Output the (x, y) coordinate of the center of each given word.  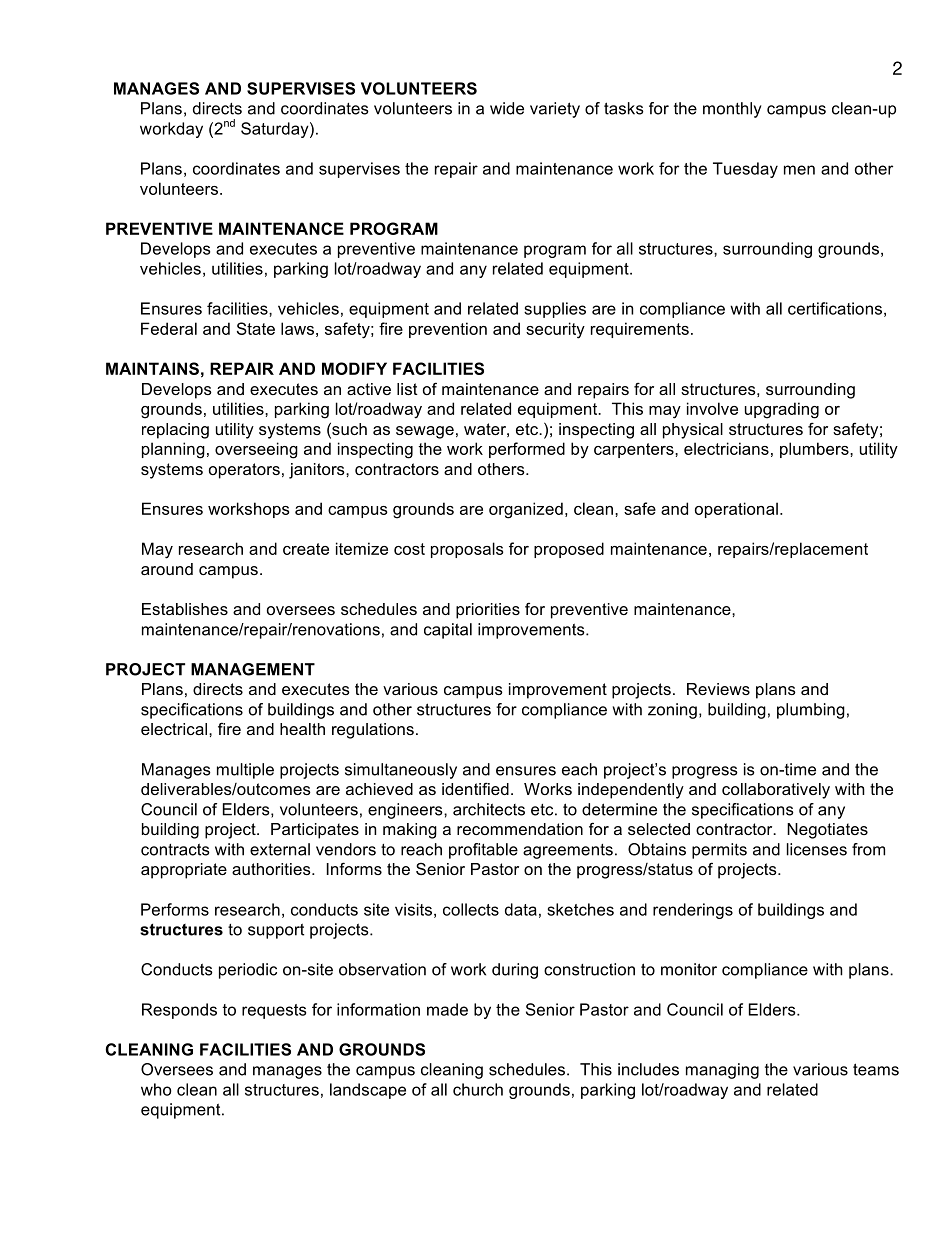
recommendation (520, 829)
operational (736, 510)
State (256, 328)
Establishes (185, 609)
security (555, 330)
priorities (488, 611)
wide (507, 108)
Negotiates (827, 831)
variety (555, 110)
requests (274, 1011)
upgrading (782, 410)
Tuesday (745, 170)
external (280, 849)
